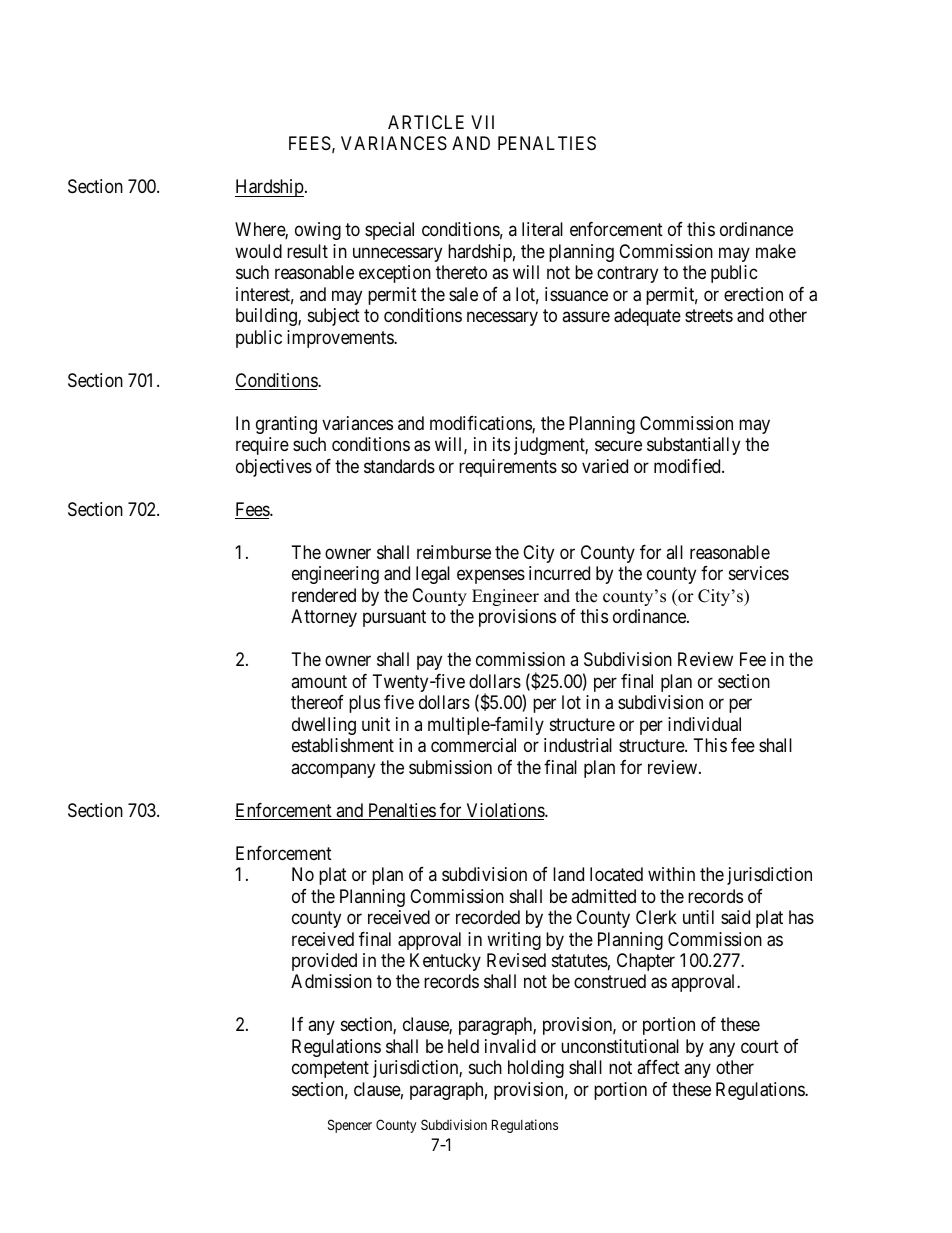 Image resolution: width=952 pixels, height=1233 pixels. What do you see at coordinates (482, 122) in the page?
I see `VII` at bounding box center [482, 122].
